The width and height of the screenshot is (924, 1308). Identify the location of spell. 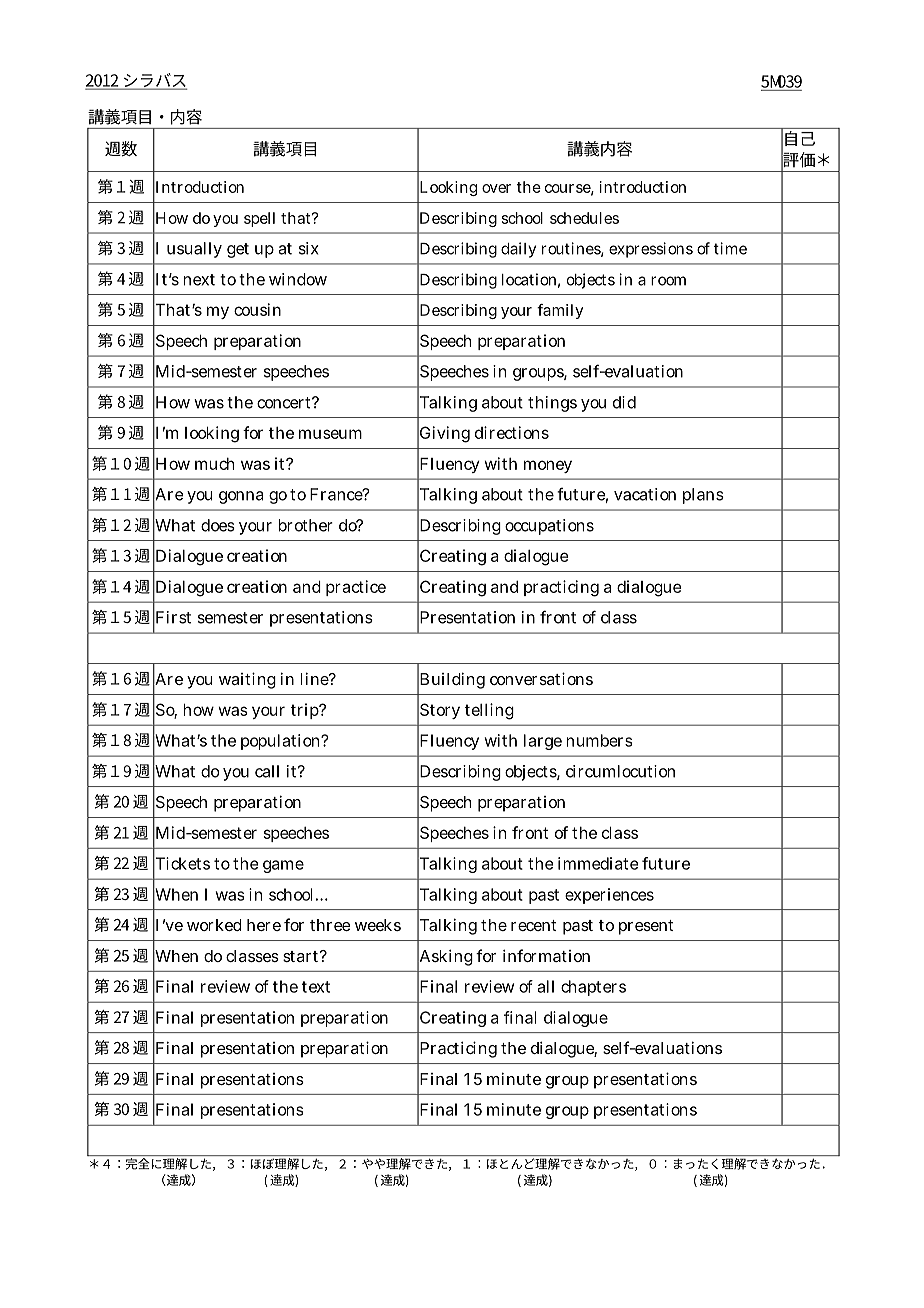
(259, 219).
